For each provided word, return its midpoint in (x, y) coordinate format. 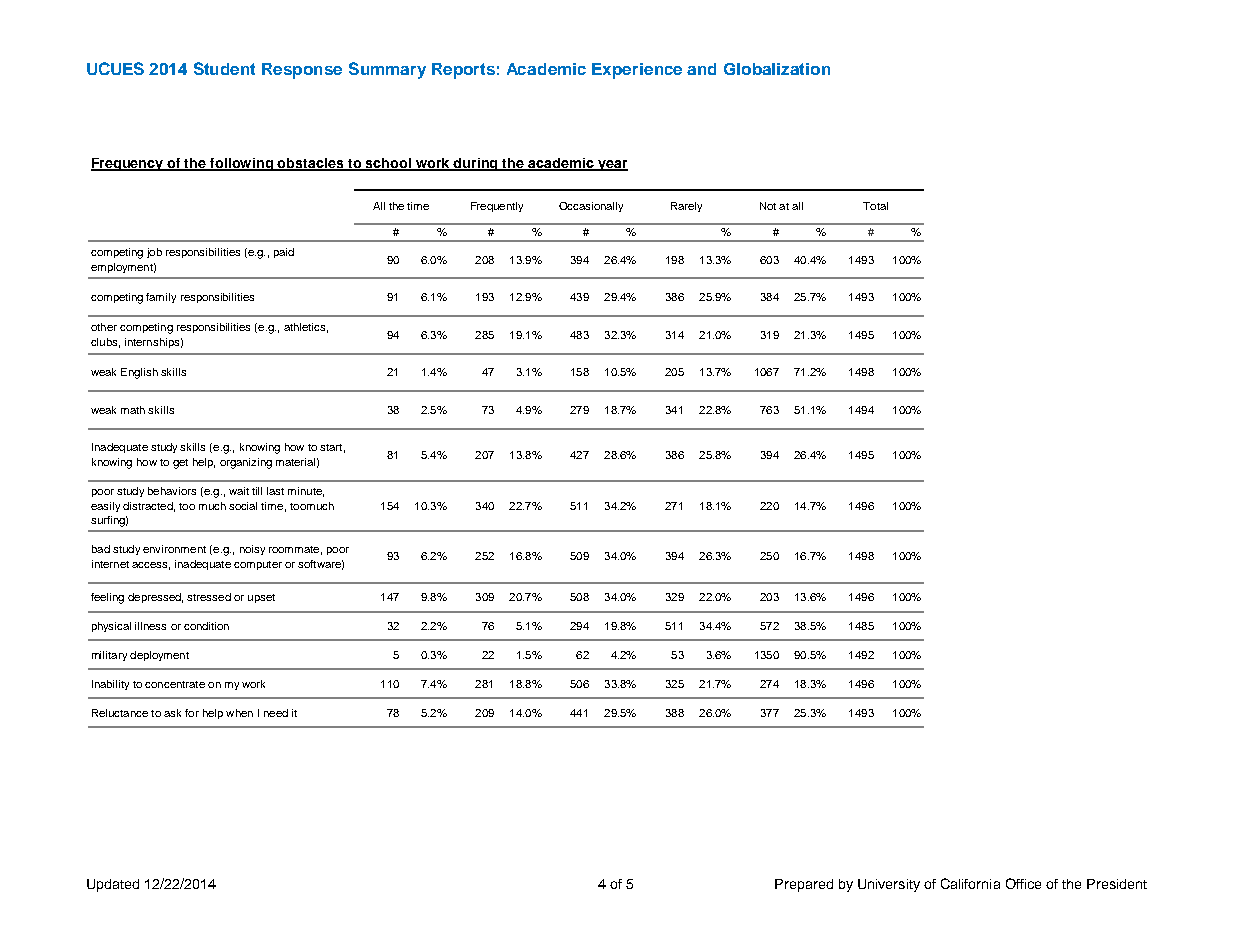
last (275, 491)
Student (224, 68)
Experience (637, 71)
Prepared (804, 885)
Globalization (777, 69)
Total (875, 206)
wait (239, 491)
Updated (113, 885)
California (970, 883)
